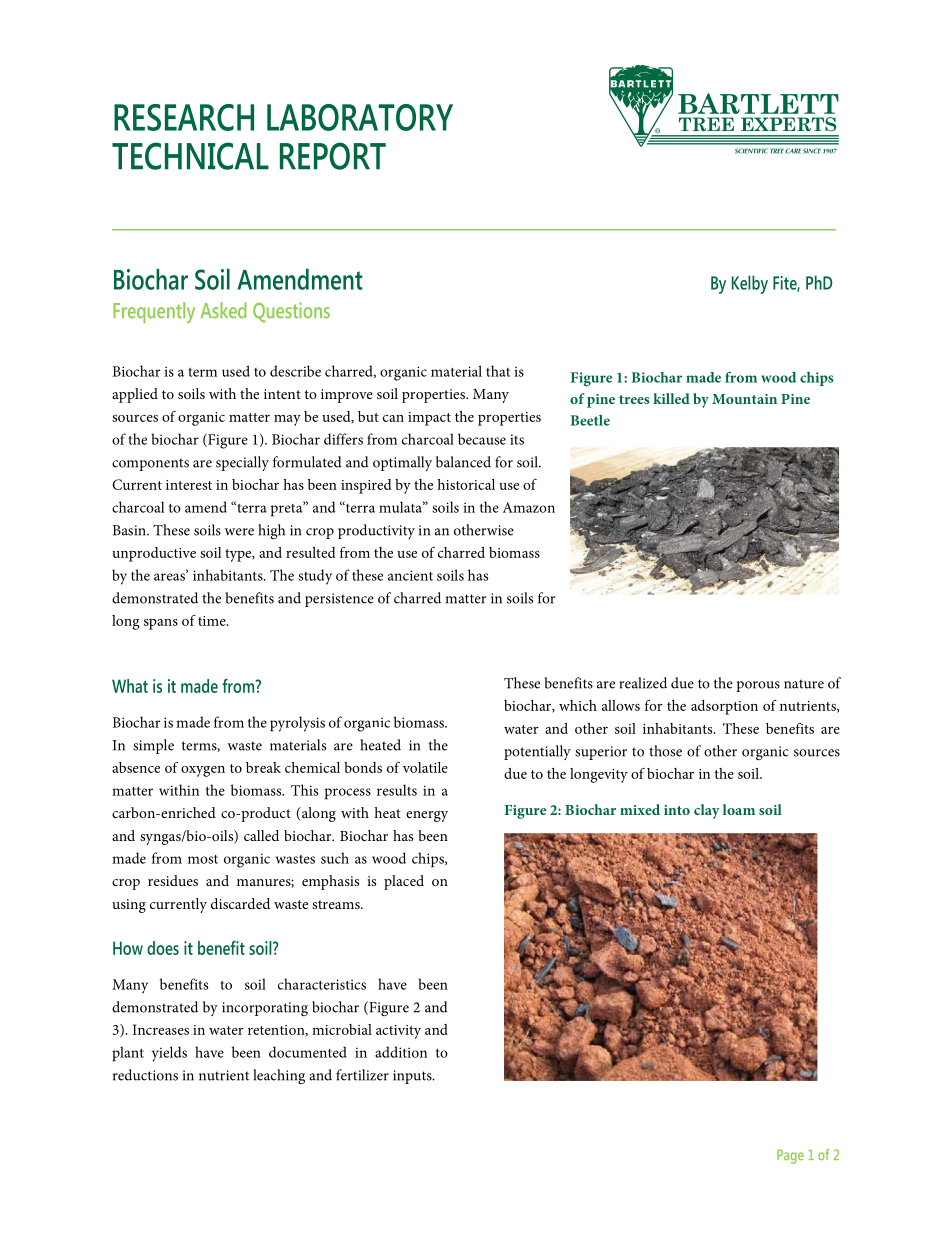  What do you see at coordinates (360, 117) in the screenshot?
I see `LABORATORY` at bounding box center [360, 117].
